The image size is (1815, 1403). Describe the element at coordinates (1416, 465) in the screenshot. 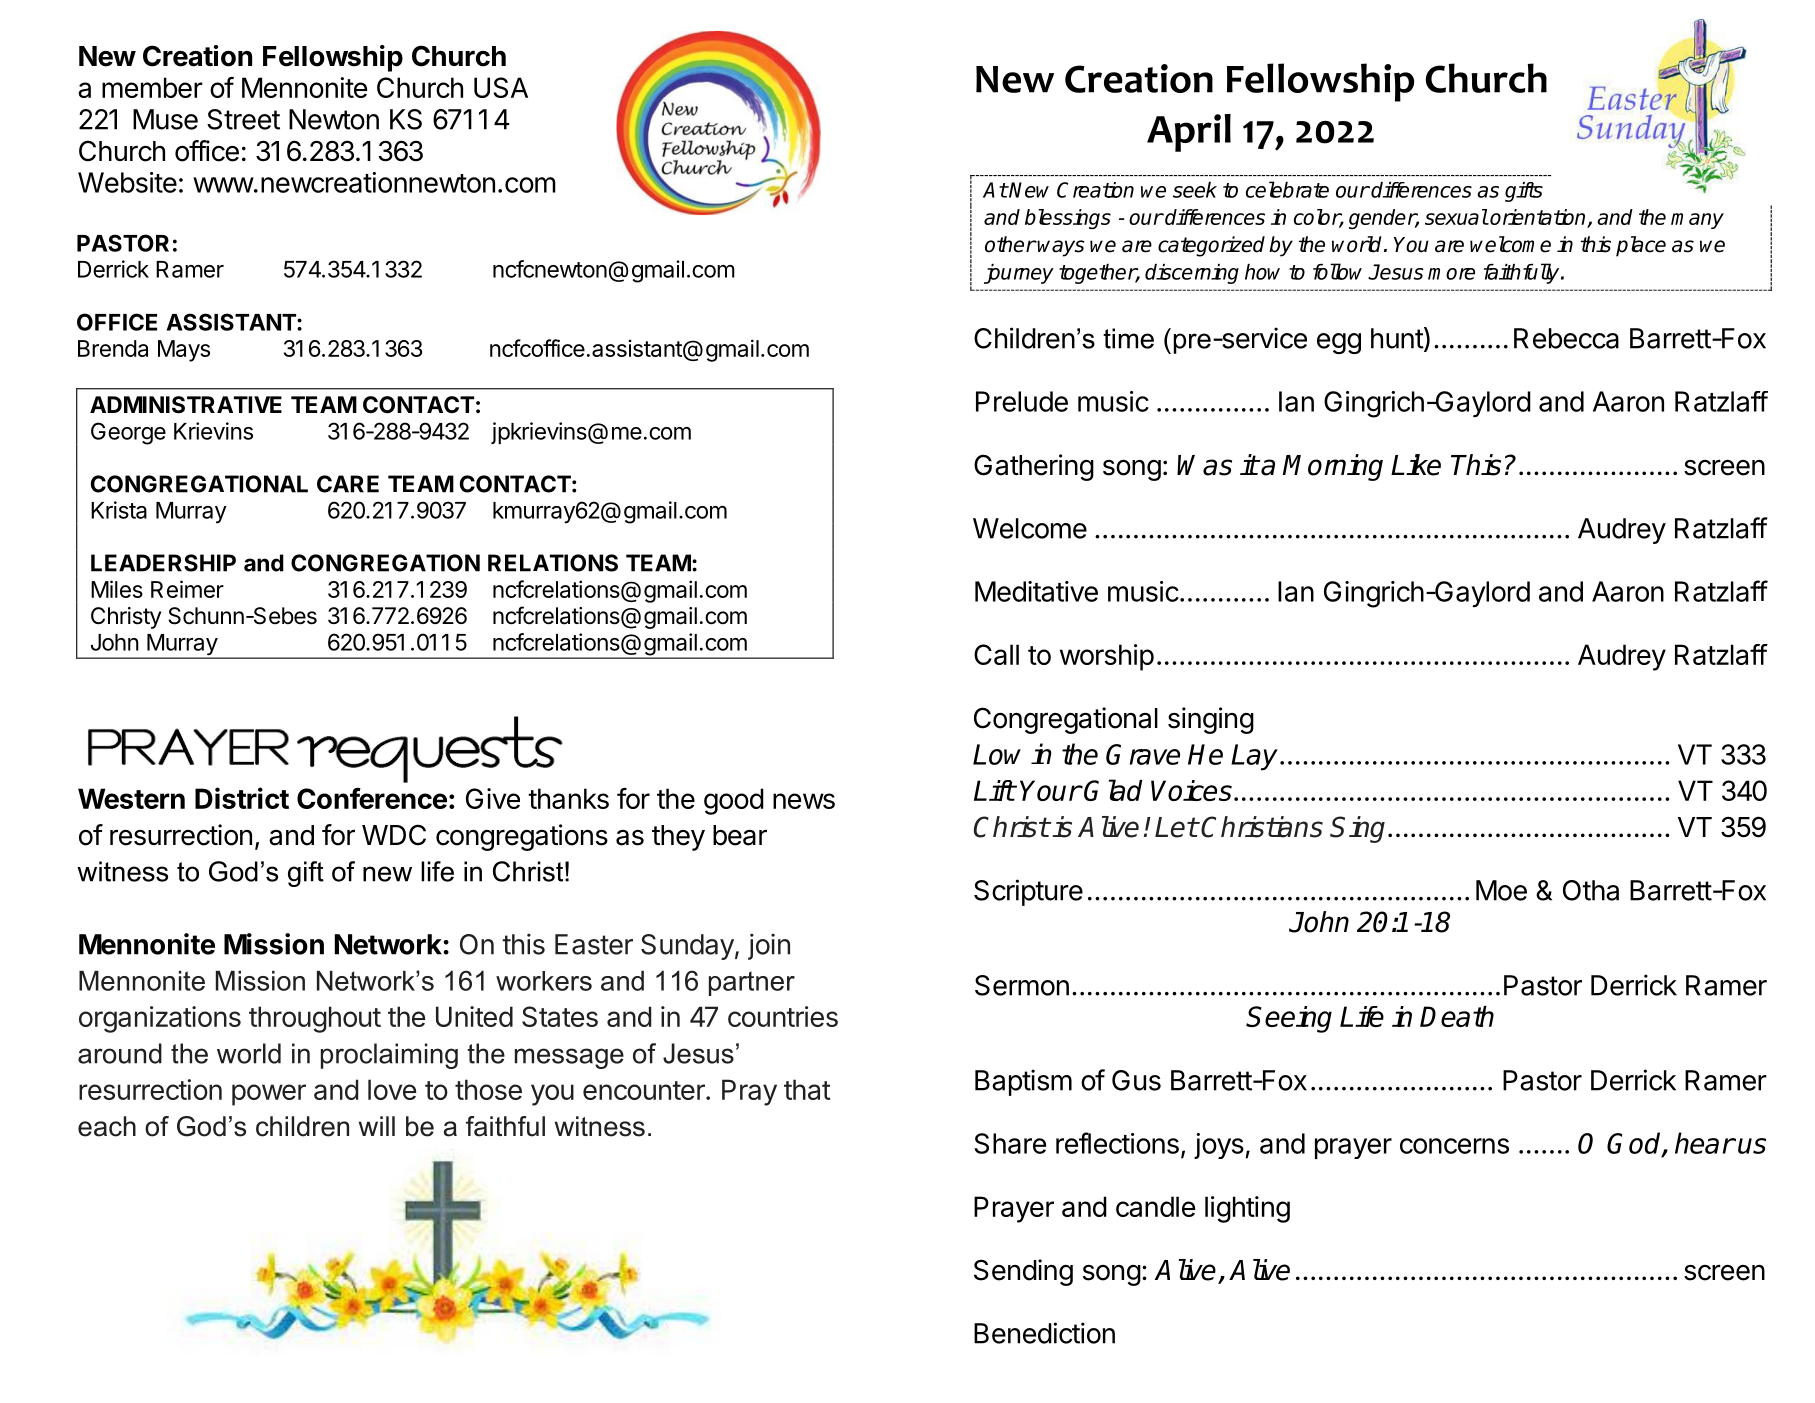

I see `Like` at that location.
